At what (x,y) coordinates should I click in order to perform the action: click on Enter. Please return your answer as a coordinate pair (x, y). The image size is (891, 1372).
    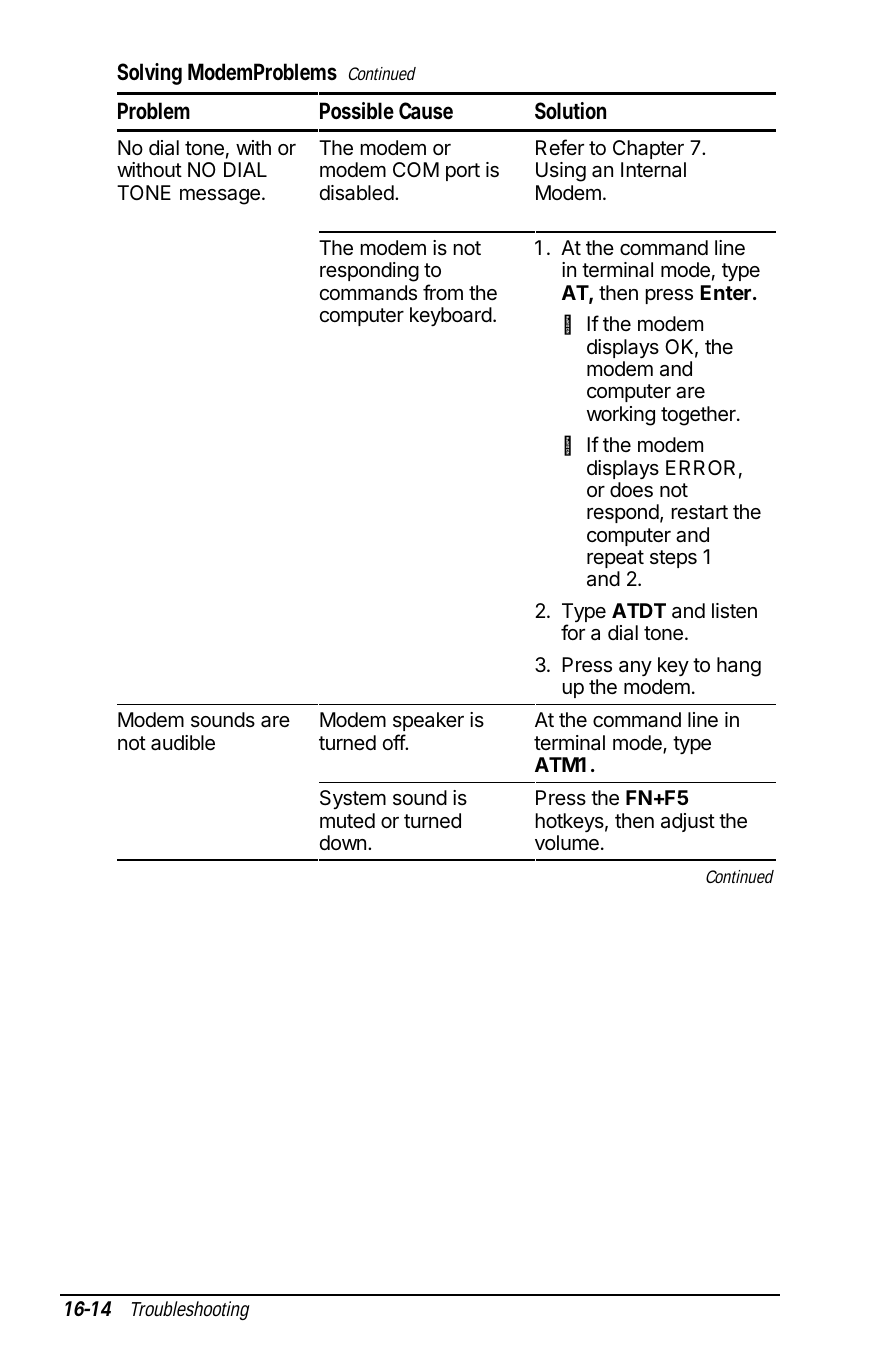
    Looking at the image, I should click on (726, 292).
